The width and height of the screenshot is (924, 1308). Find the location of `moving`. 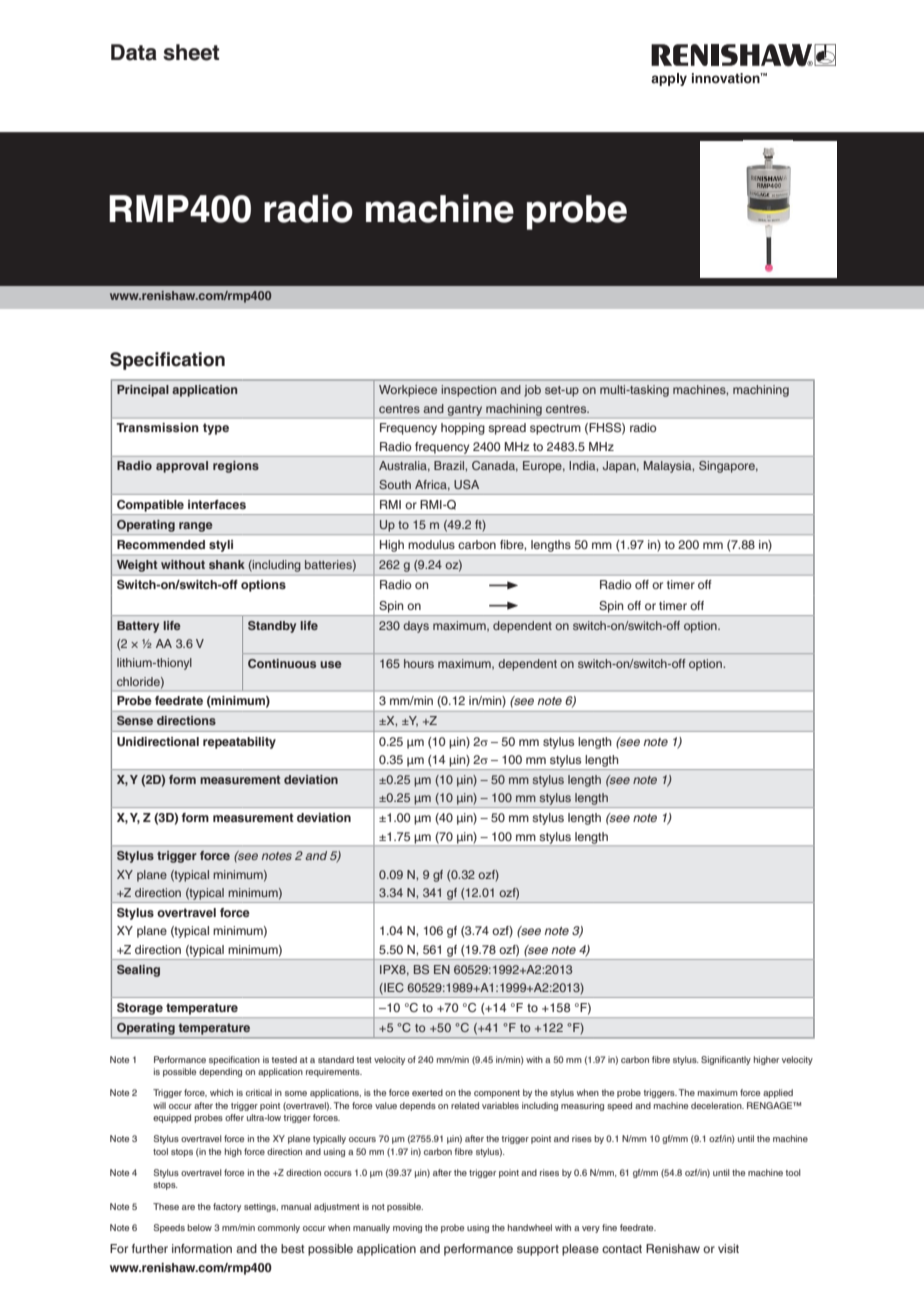

moving is located at coordinates (407, 1228).
